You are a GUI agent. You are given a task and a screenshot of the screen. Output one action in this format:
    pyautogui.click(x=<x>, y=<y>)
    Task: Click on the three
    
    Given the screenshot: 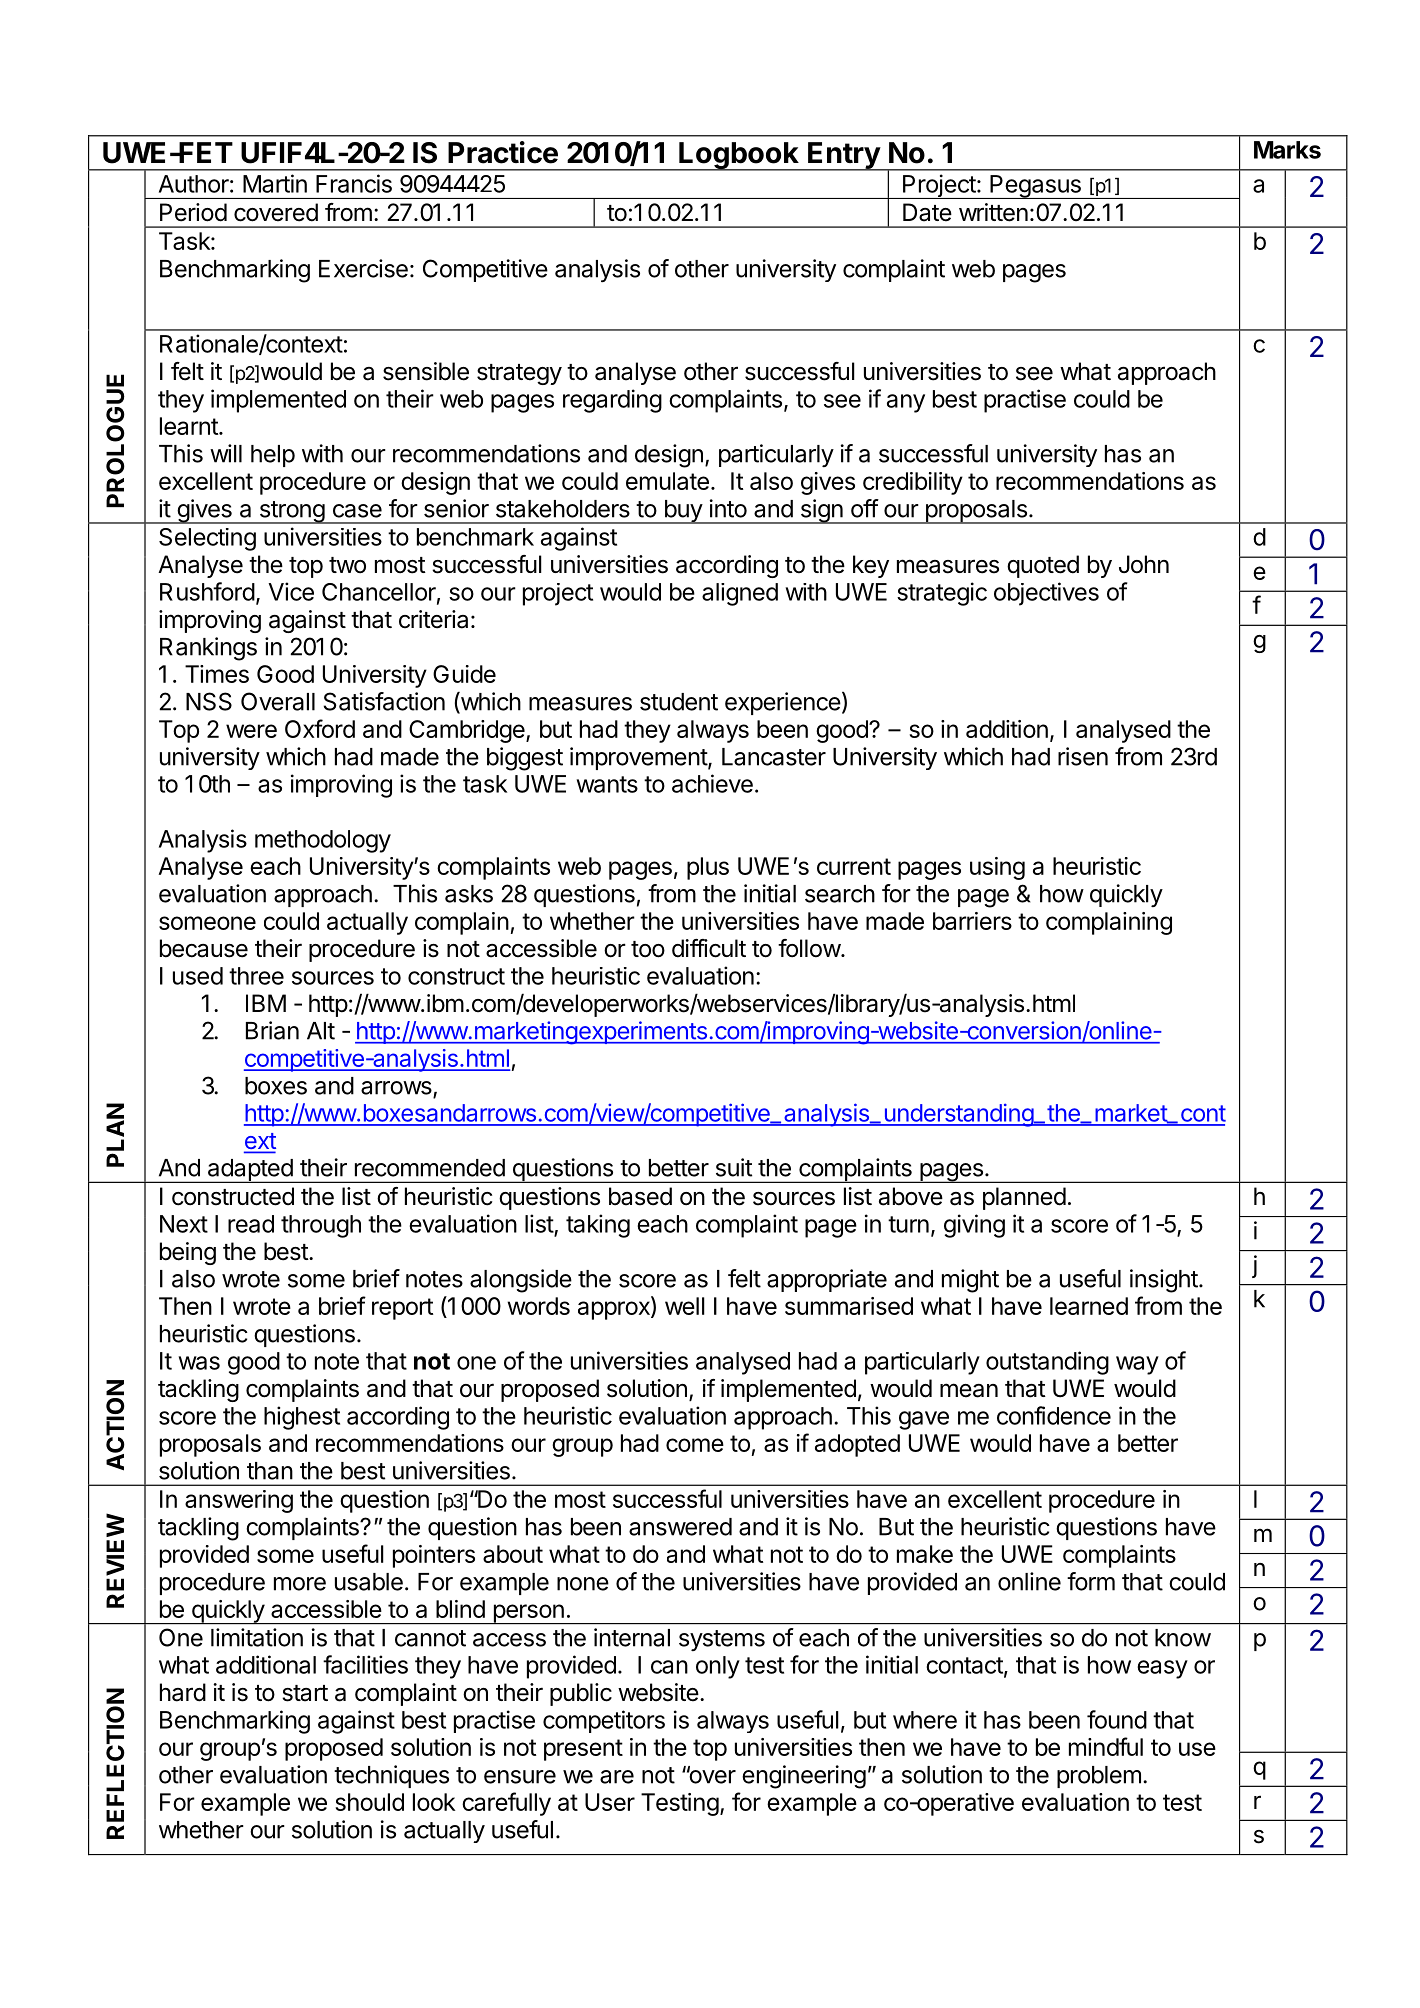 What is the action you would take?
    pyautogui.click(x=256, y=976)
